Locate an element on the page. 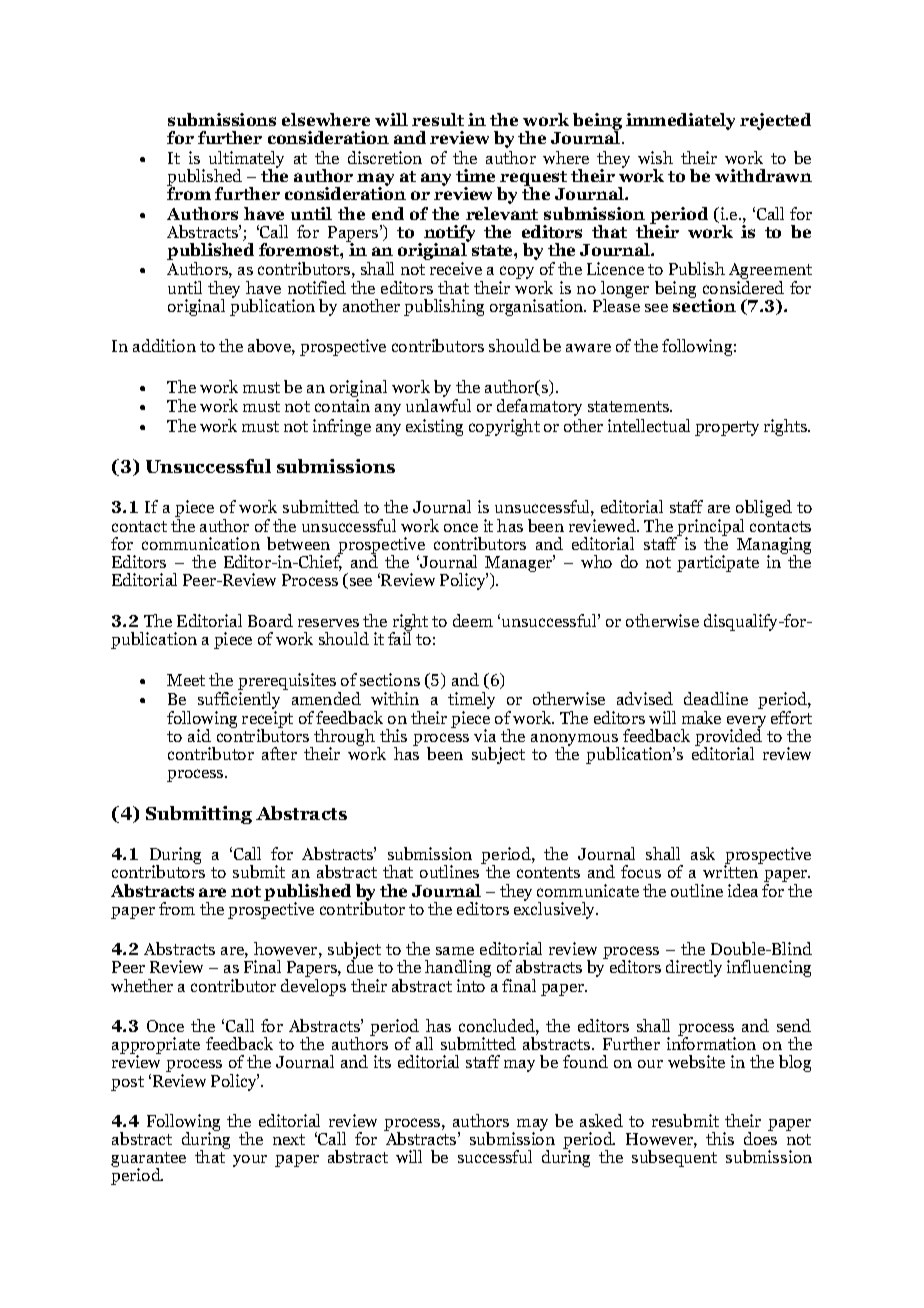  immediately is located at coordinates (680, 121).
